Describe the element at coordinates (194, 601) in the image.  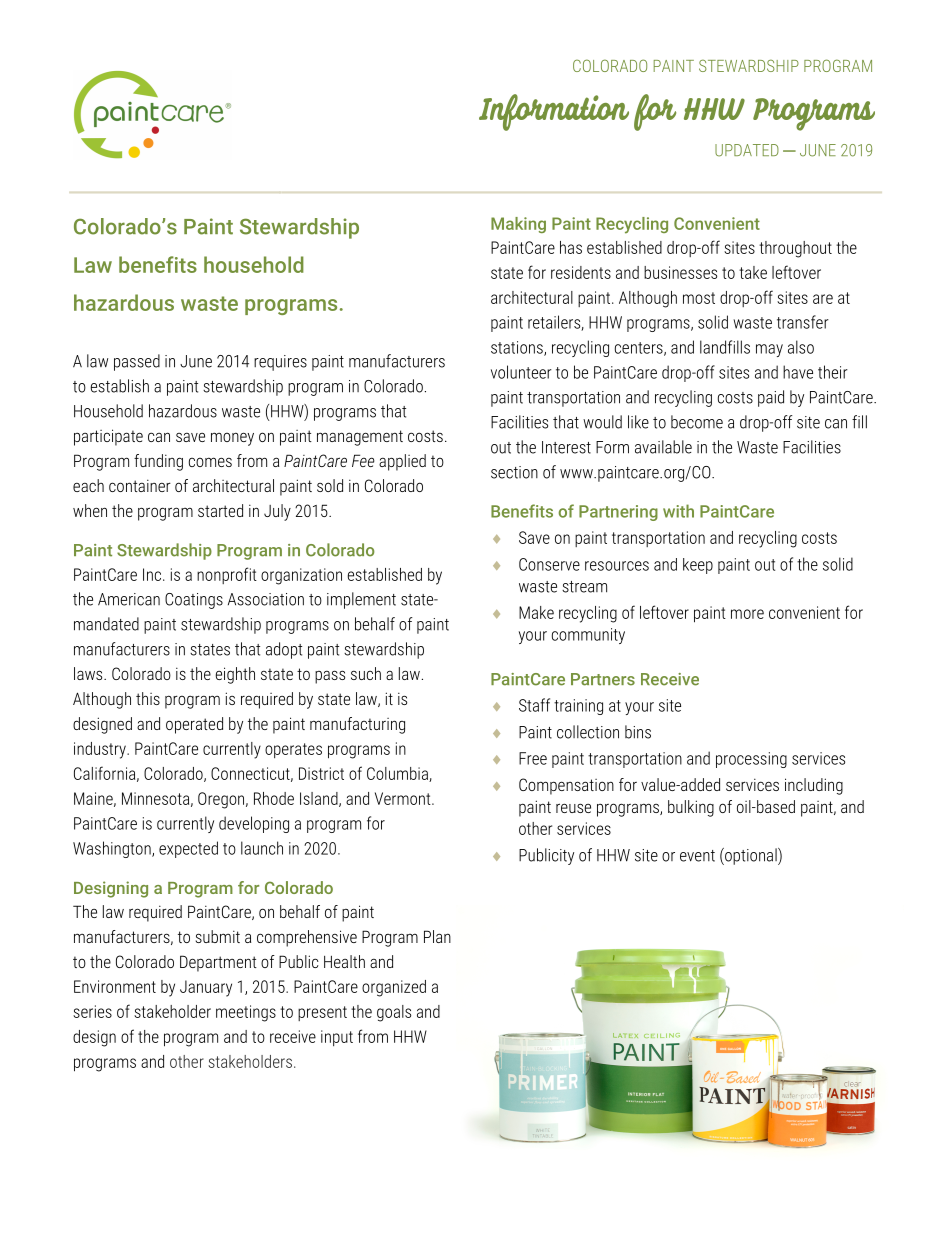
I see `Coatings` at that location.
